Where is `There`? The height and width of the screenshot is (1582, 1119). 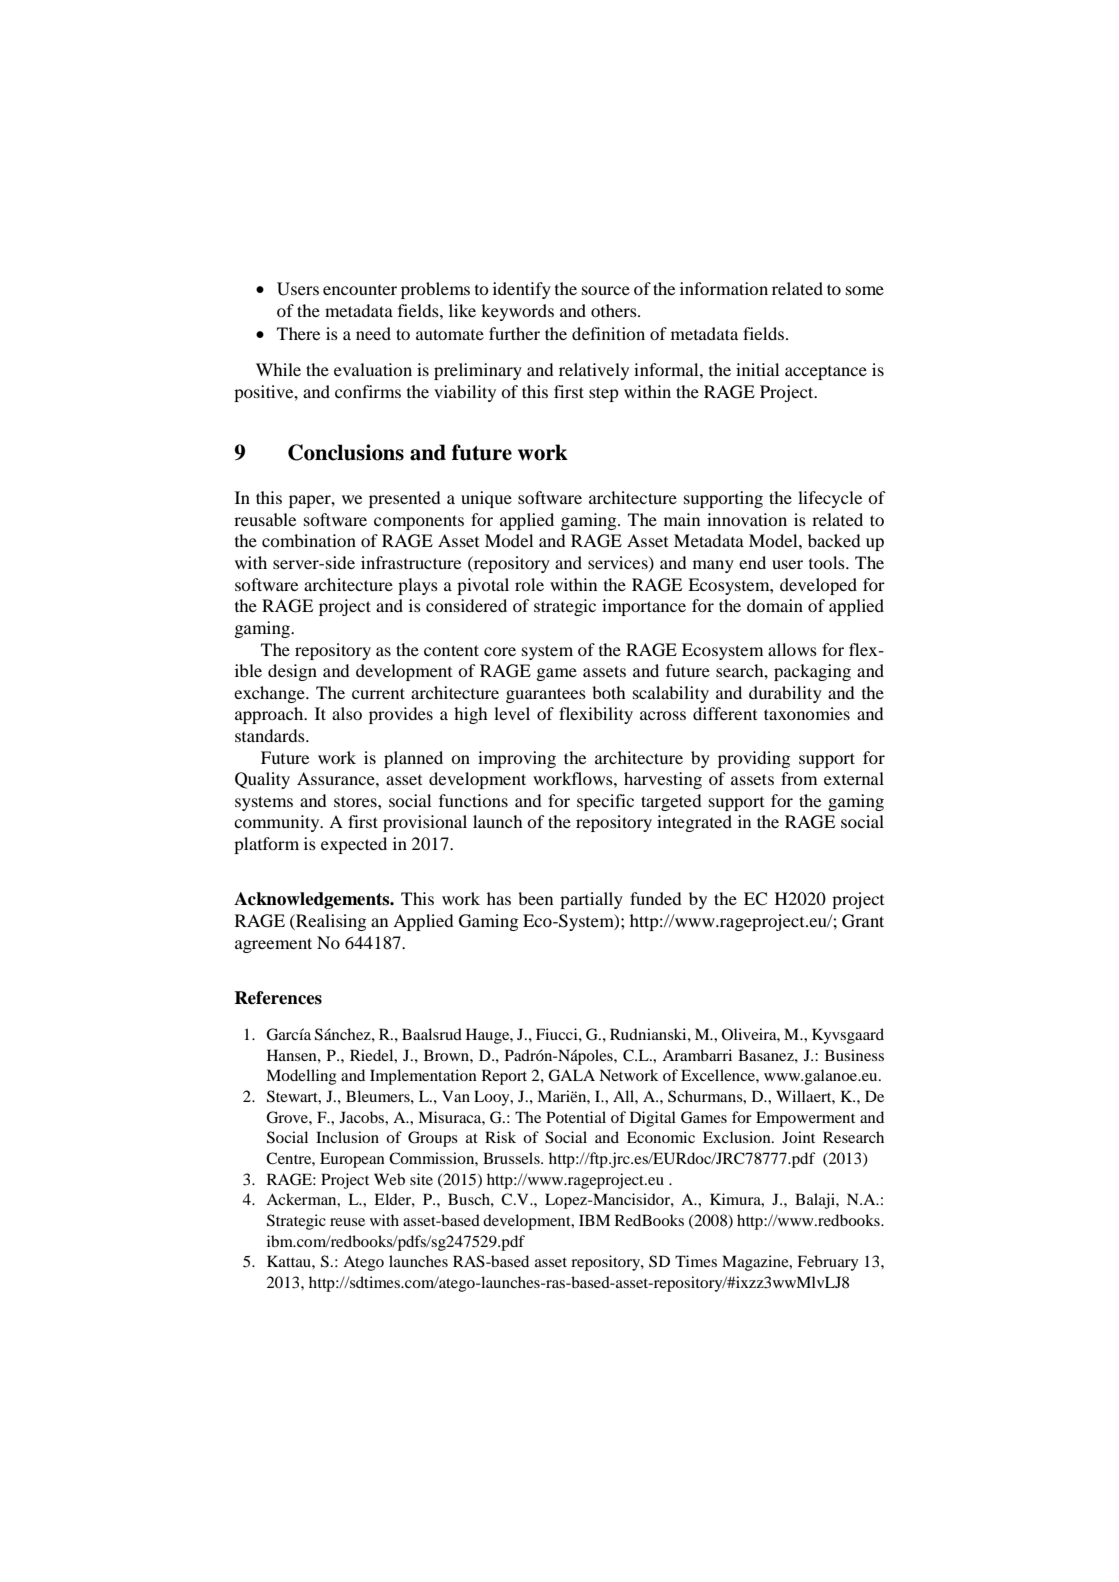 There is located at coordinates (298, 333).
